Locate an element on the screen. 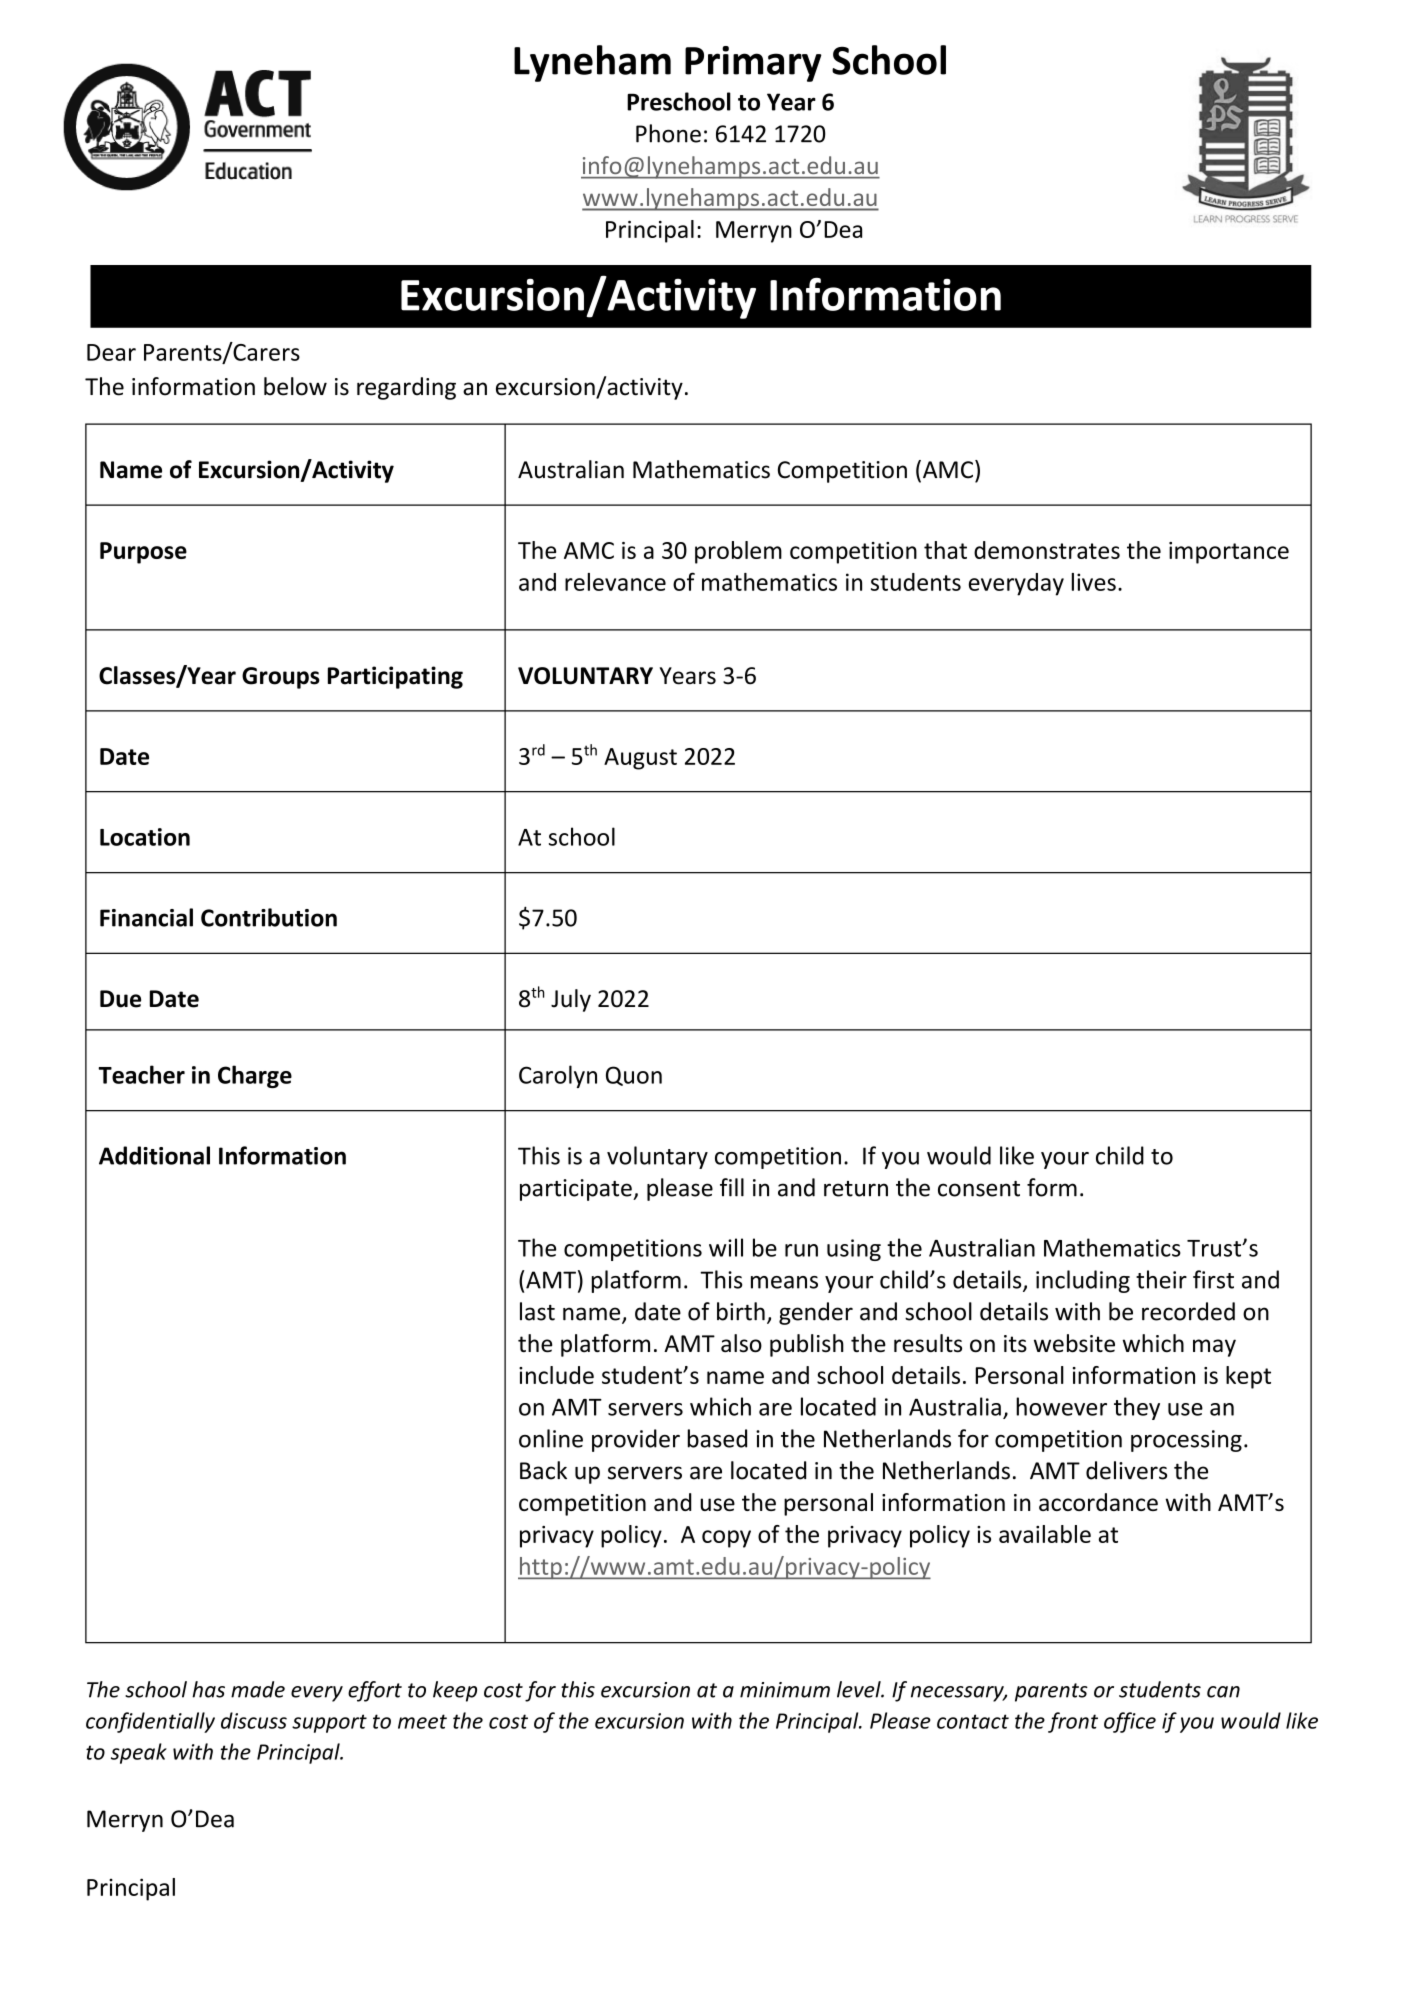 The width and height of the screenshot is (1410, 1995). problem is located at coordinates (738, 552).
